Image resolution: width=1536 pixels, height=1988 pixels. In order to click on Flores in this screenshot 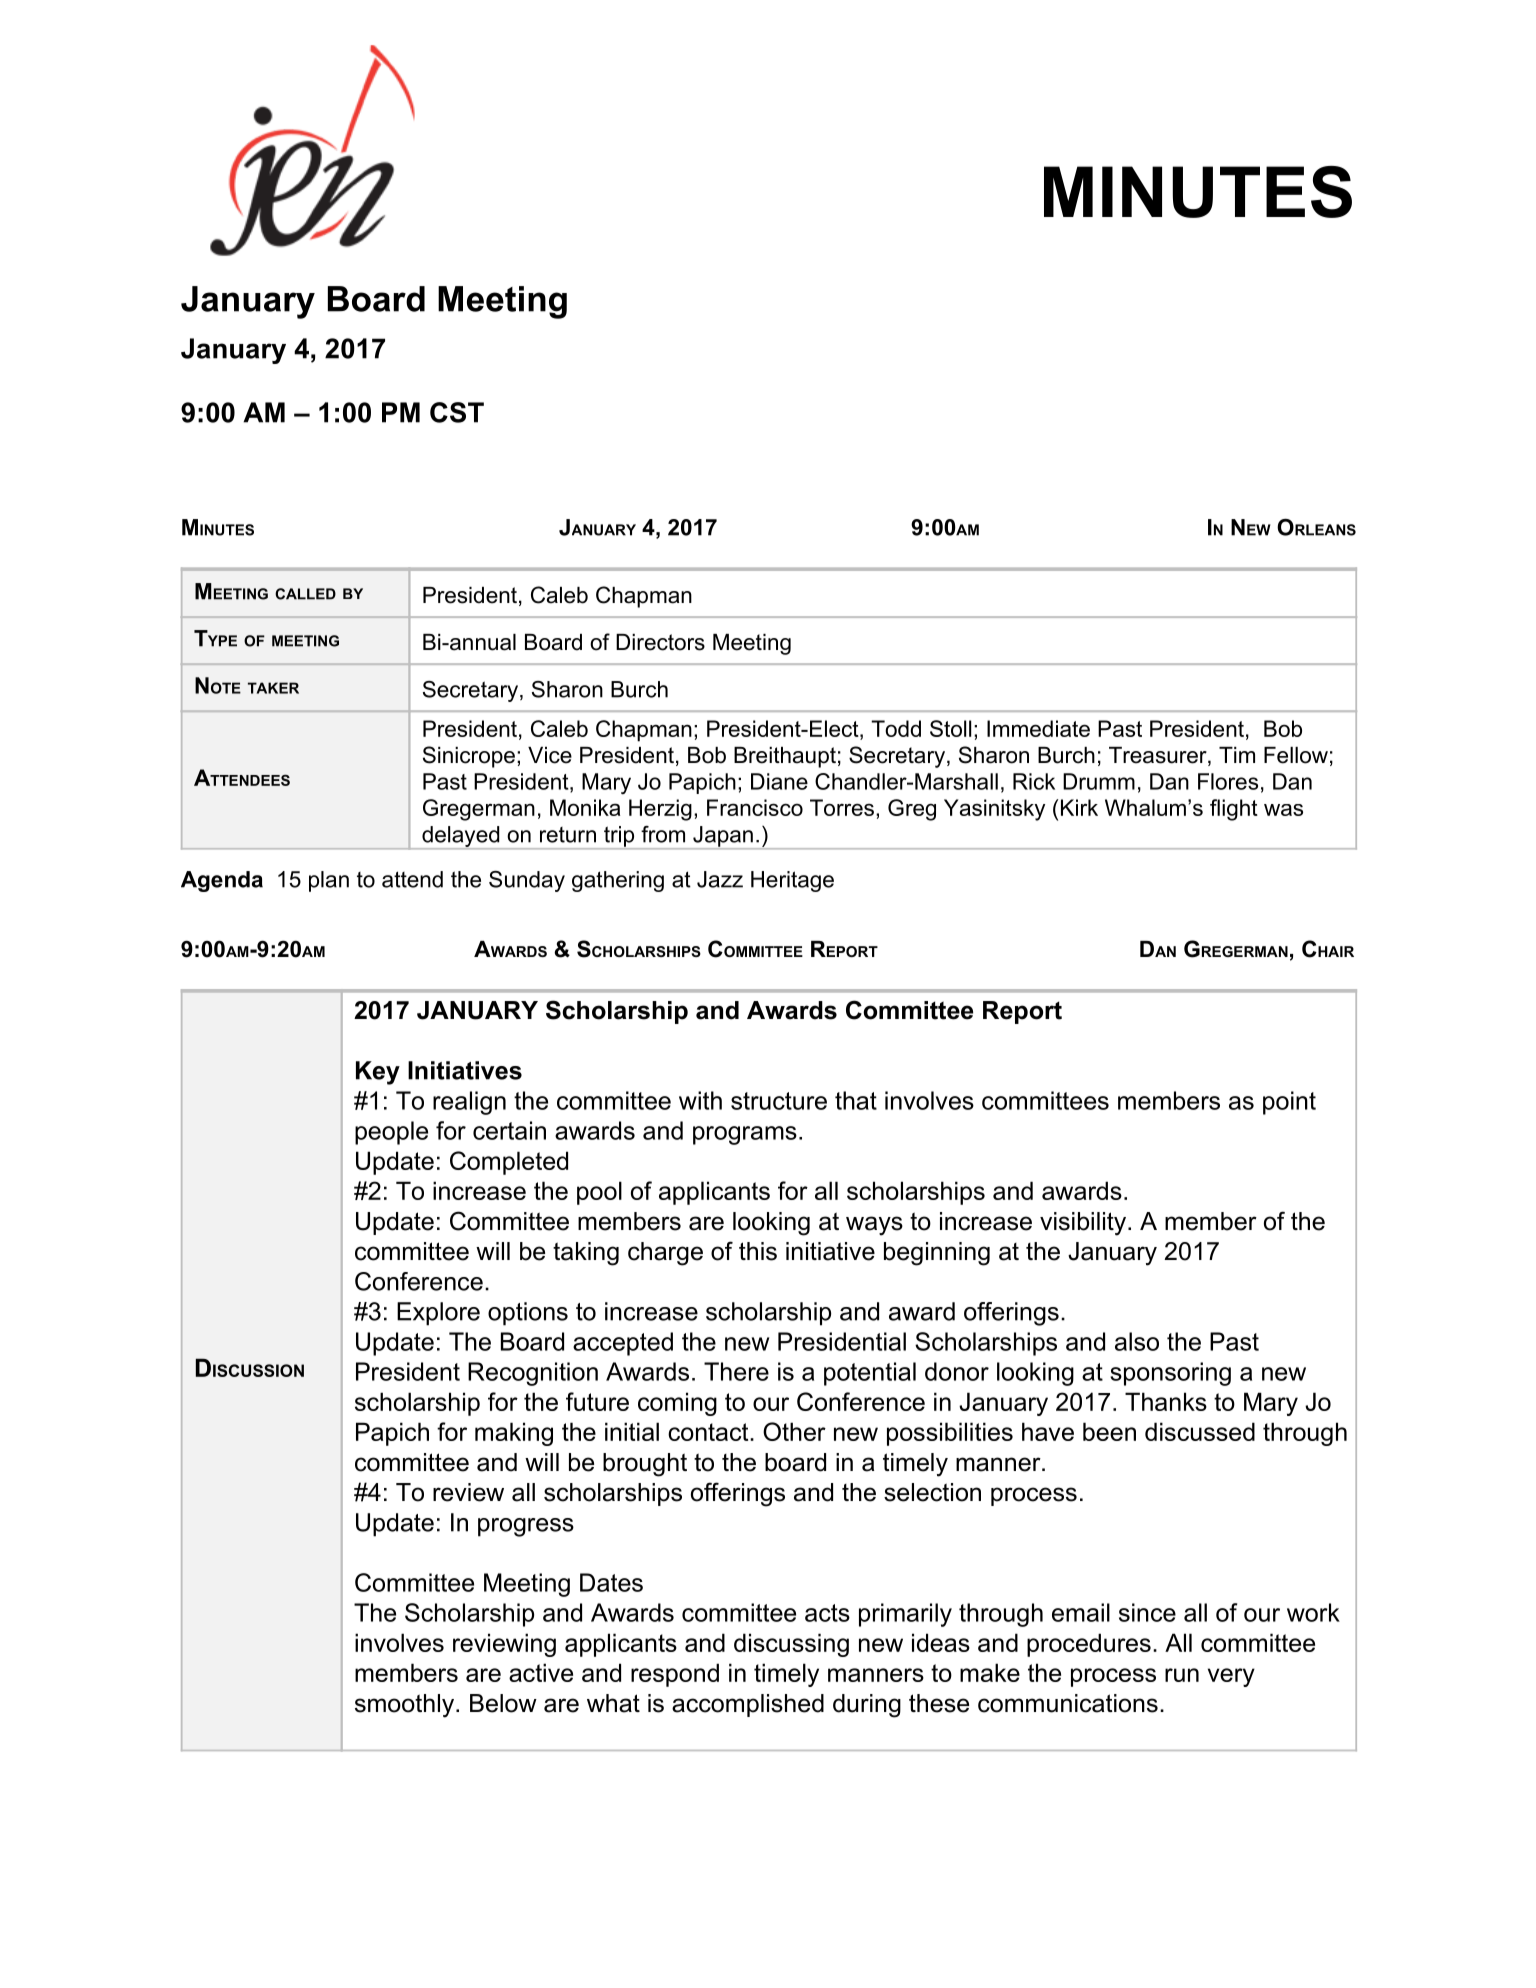, I will do `click(1228, 781)`.
